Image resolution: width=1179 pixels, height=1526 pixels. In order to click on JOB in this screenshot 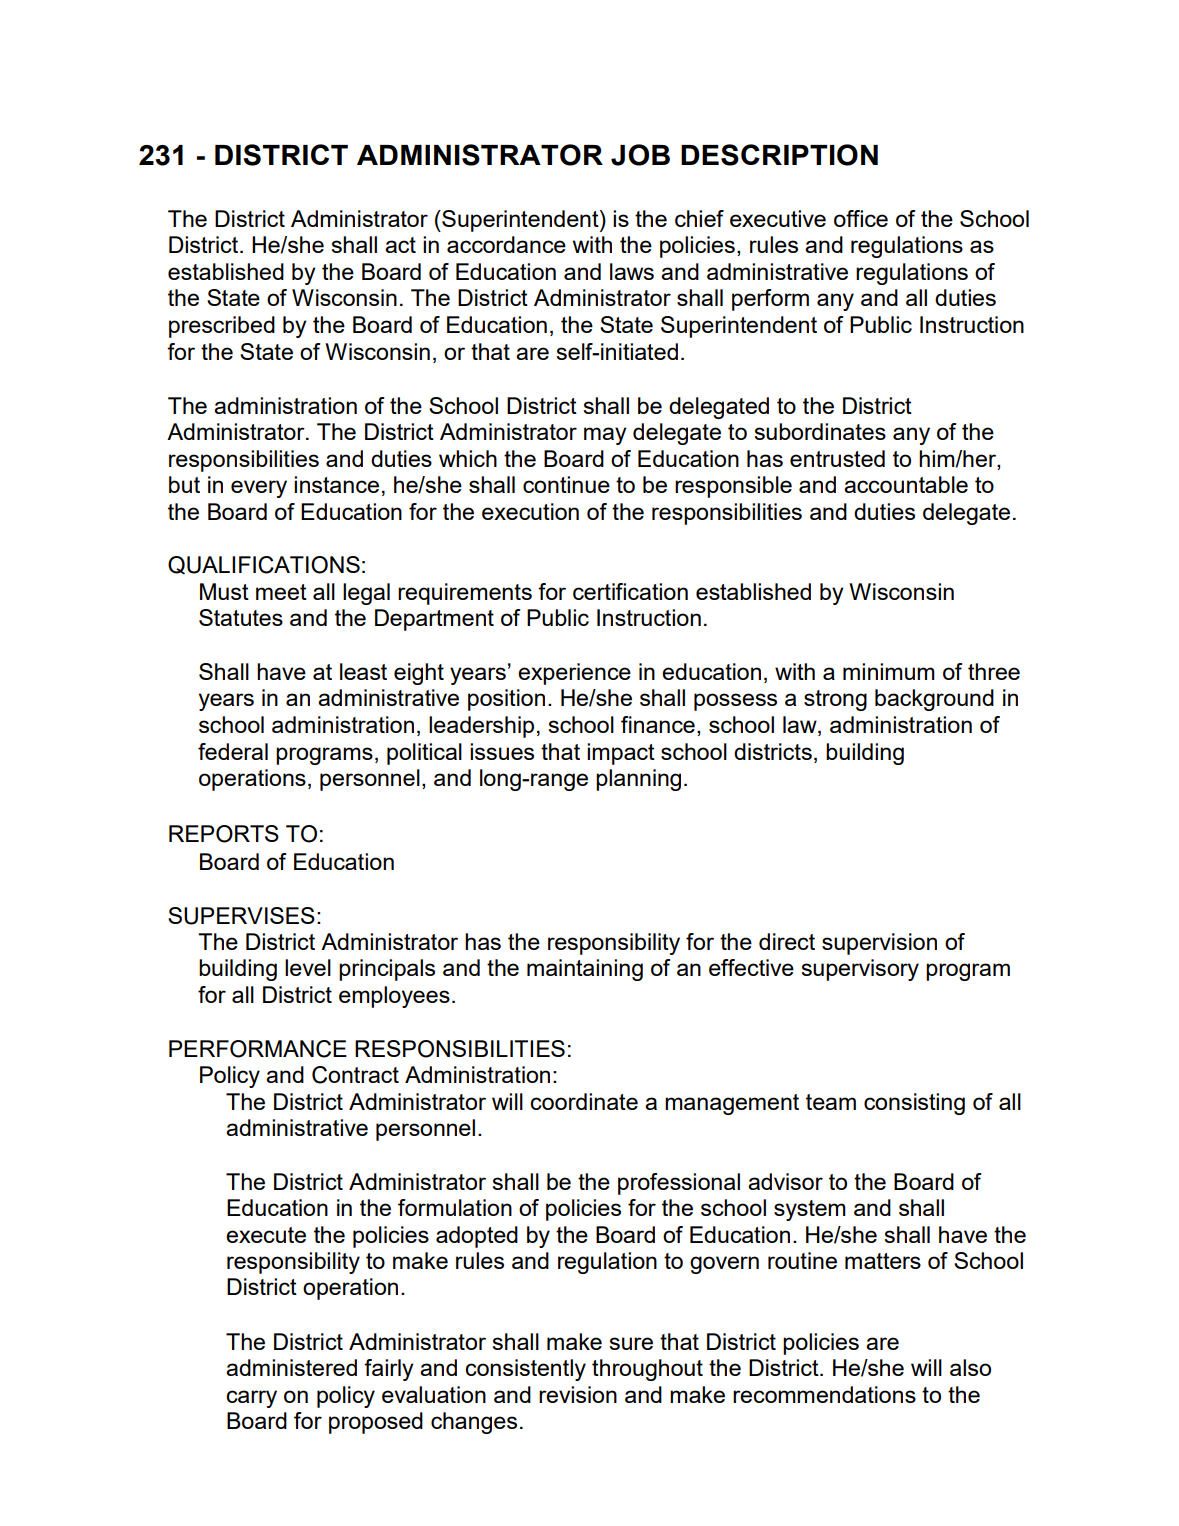, I will do `click(640, 155)`.
